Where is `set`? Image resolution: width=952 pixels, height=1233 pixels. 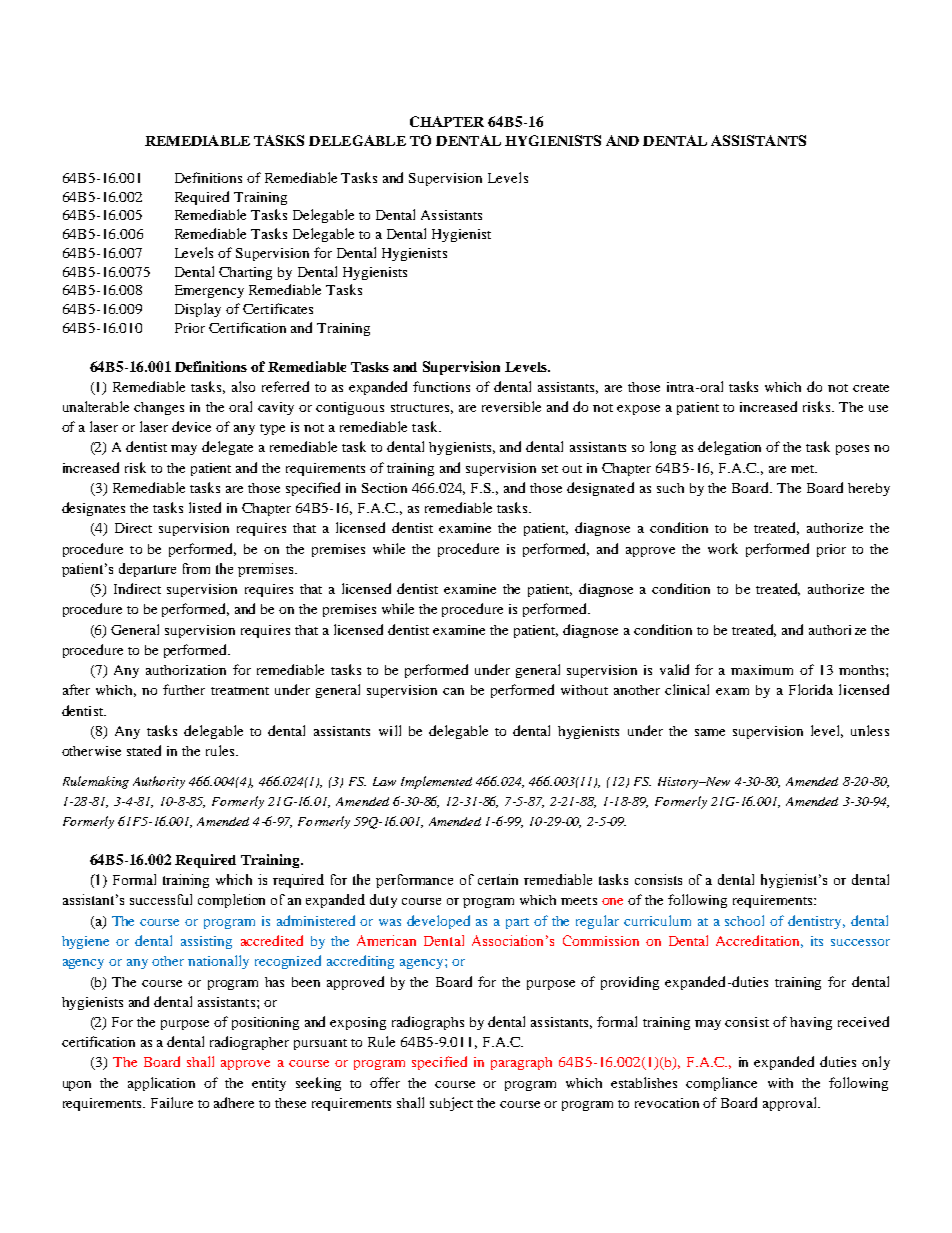 set is located at coordinates (550, 469).
